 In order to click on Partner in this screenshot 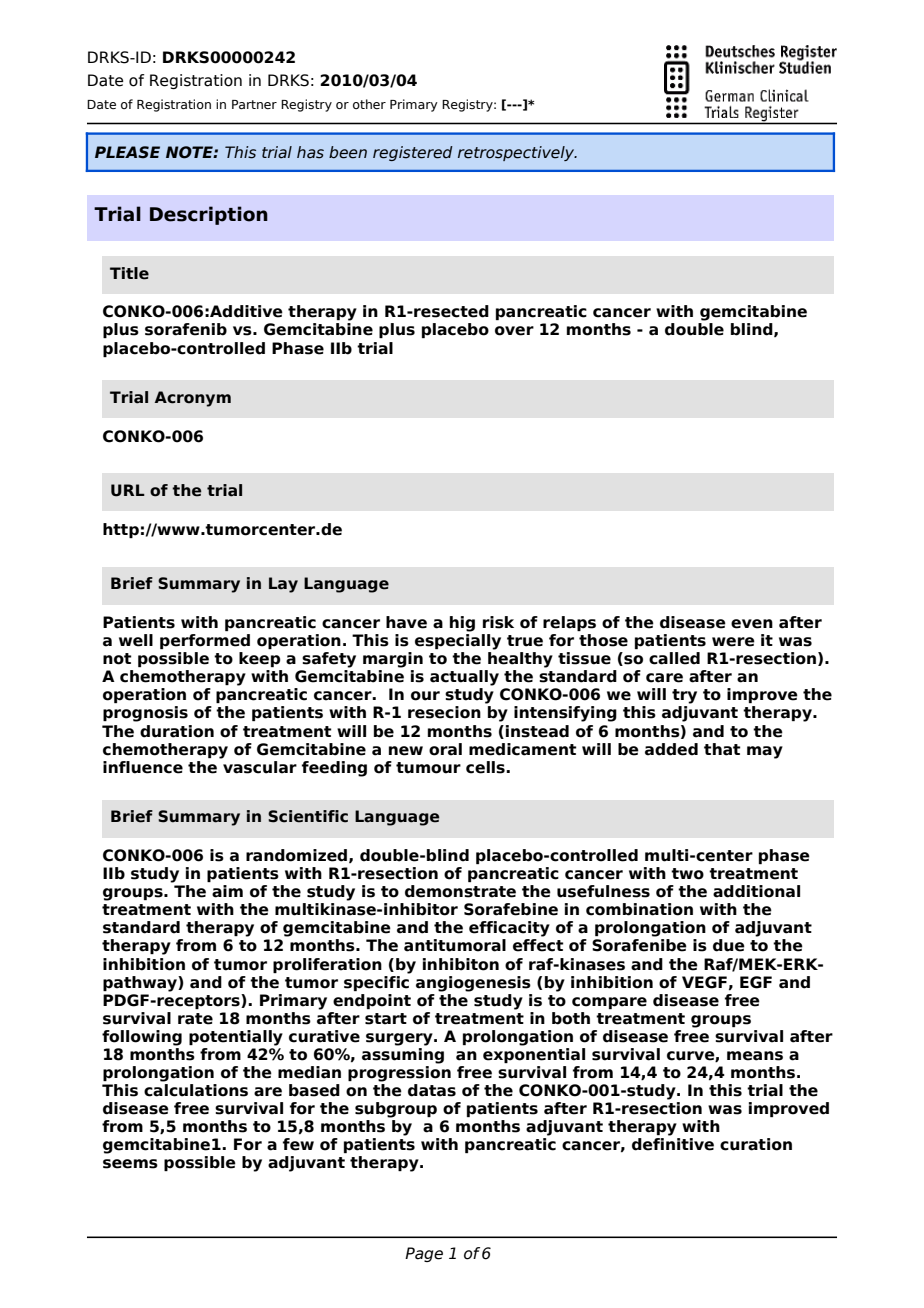, I will do `click(254, 104)`.
